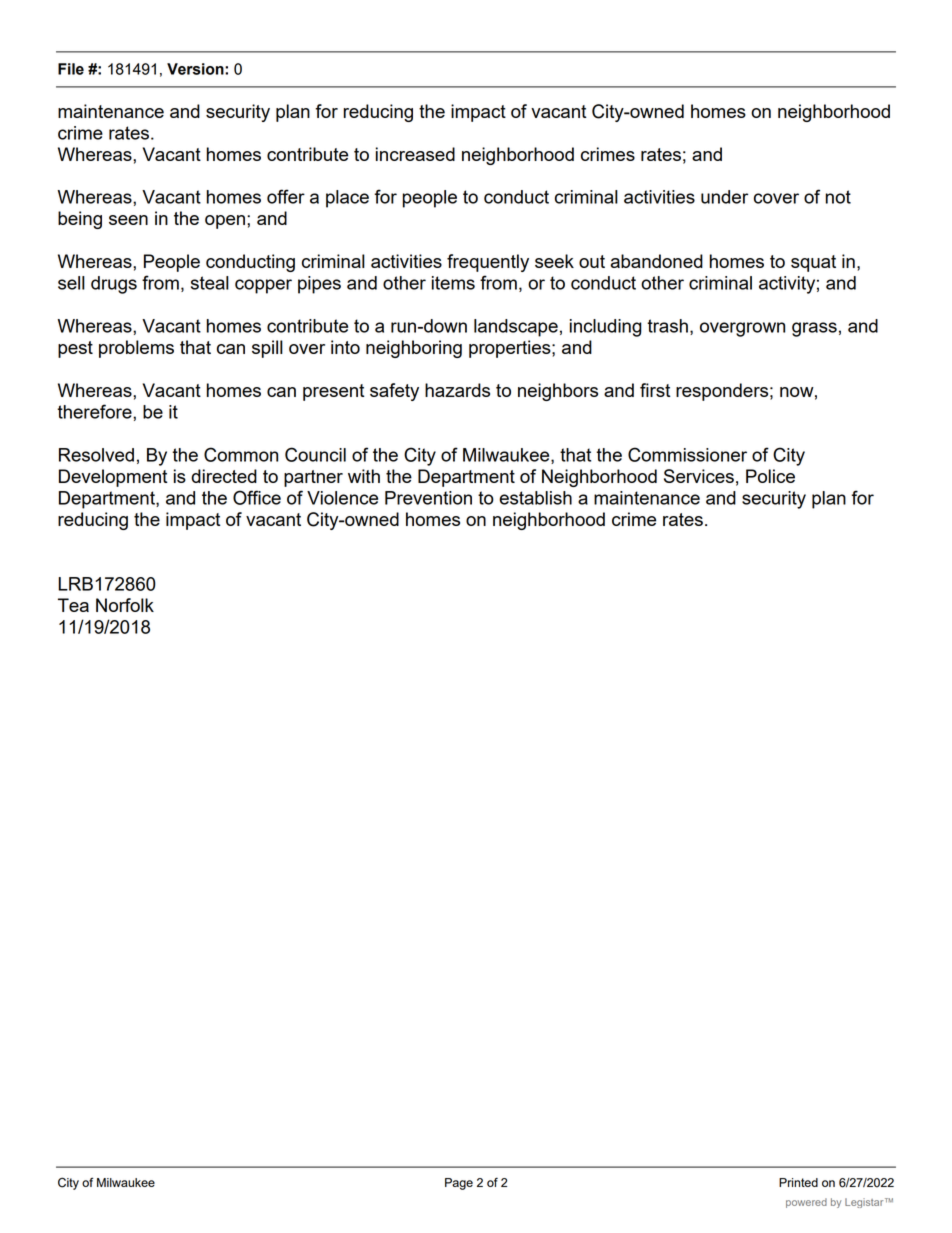 Image resolution: width=952 pixels, height=1233 pixels. Describe the element at coordinates (125, 605) in the screenshot. I see `Norfolk` at that location.
